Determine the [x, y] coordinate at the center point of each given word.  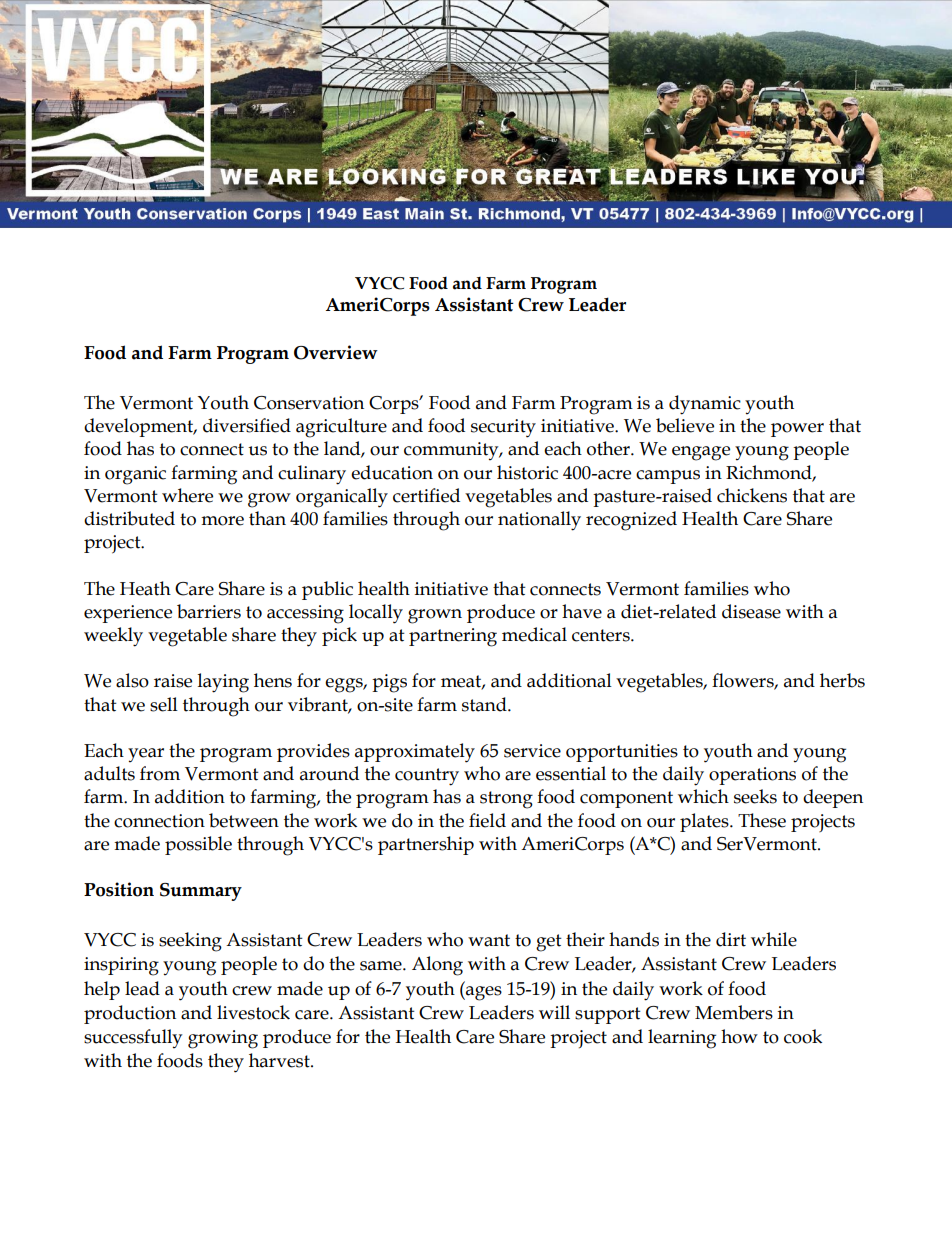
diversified [247, 425]
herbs [842, 680]
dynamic [705, 405]
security [503, 428]
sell [164, 704]
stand [485, 704]
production [130, 1014]
